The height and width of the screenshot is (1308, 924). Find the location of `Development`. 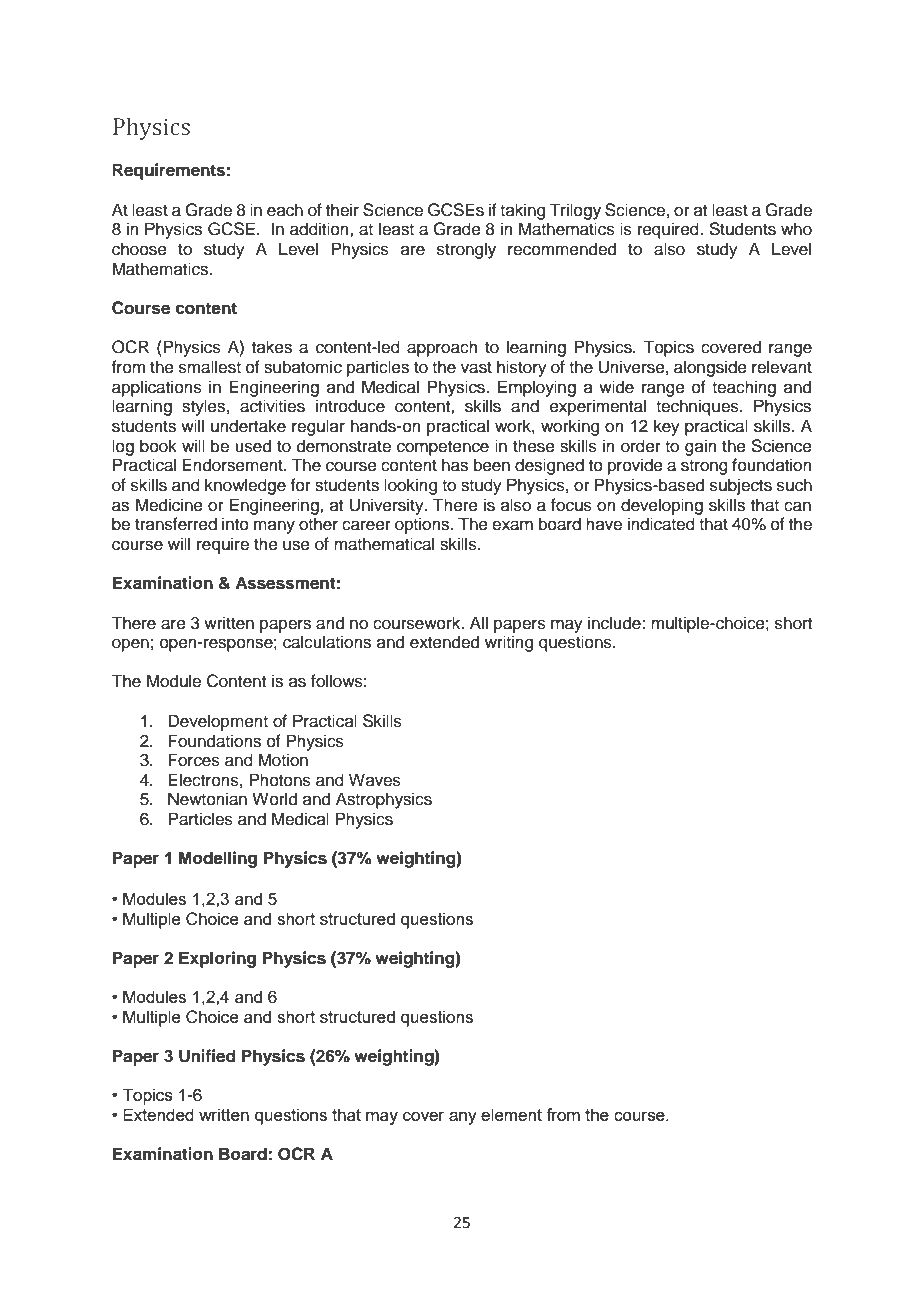

Development is located at coordinates (218, 722).
